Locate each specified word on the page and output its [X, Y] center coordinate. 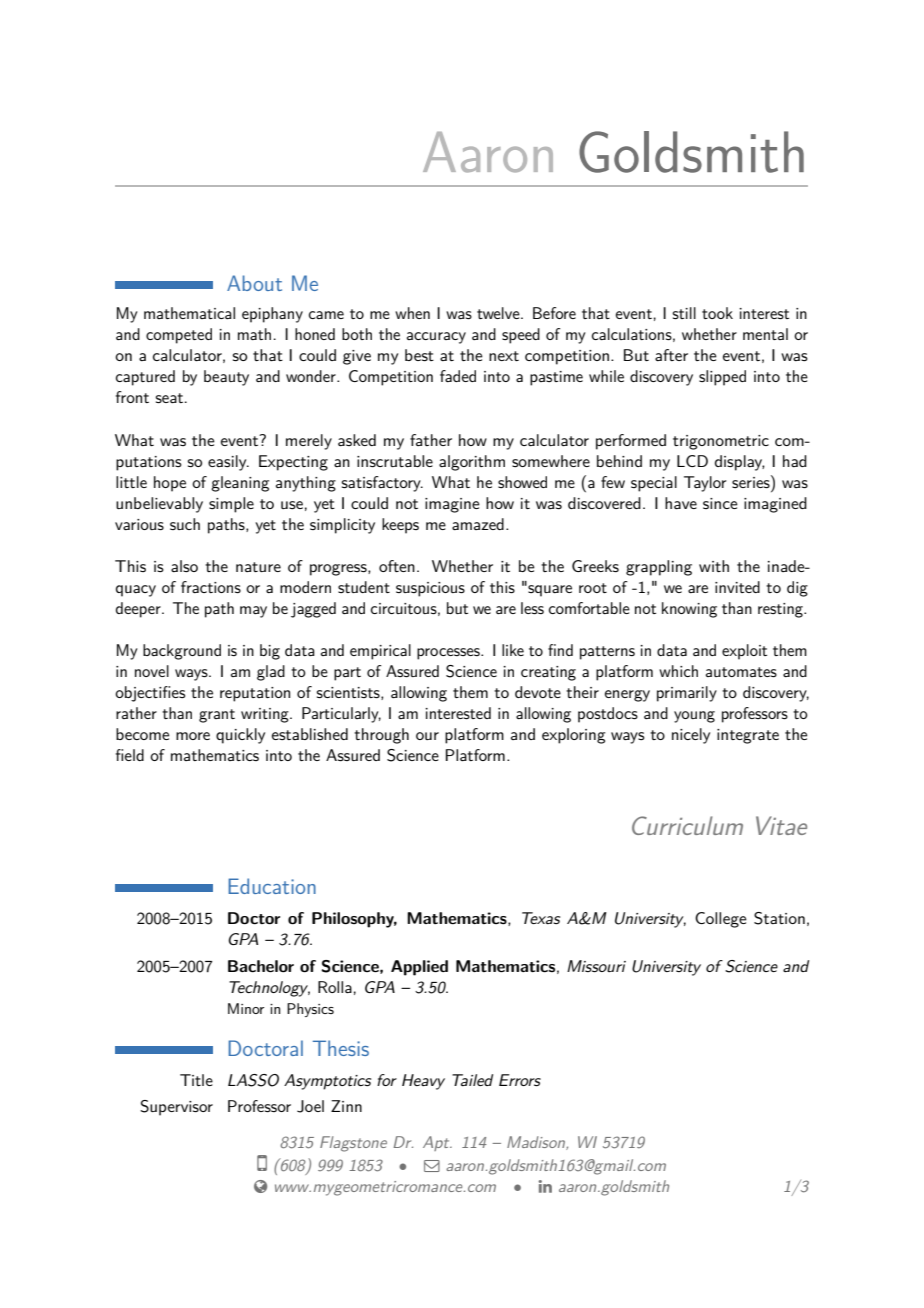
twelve [499, 313]
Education [272, 886]
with [714, 566]
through [381, 736]
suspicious [430, 589]
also [184, 566]
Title [196, 1080]
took [717, 313]
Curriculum [687, 825]
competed [179, 336]
